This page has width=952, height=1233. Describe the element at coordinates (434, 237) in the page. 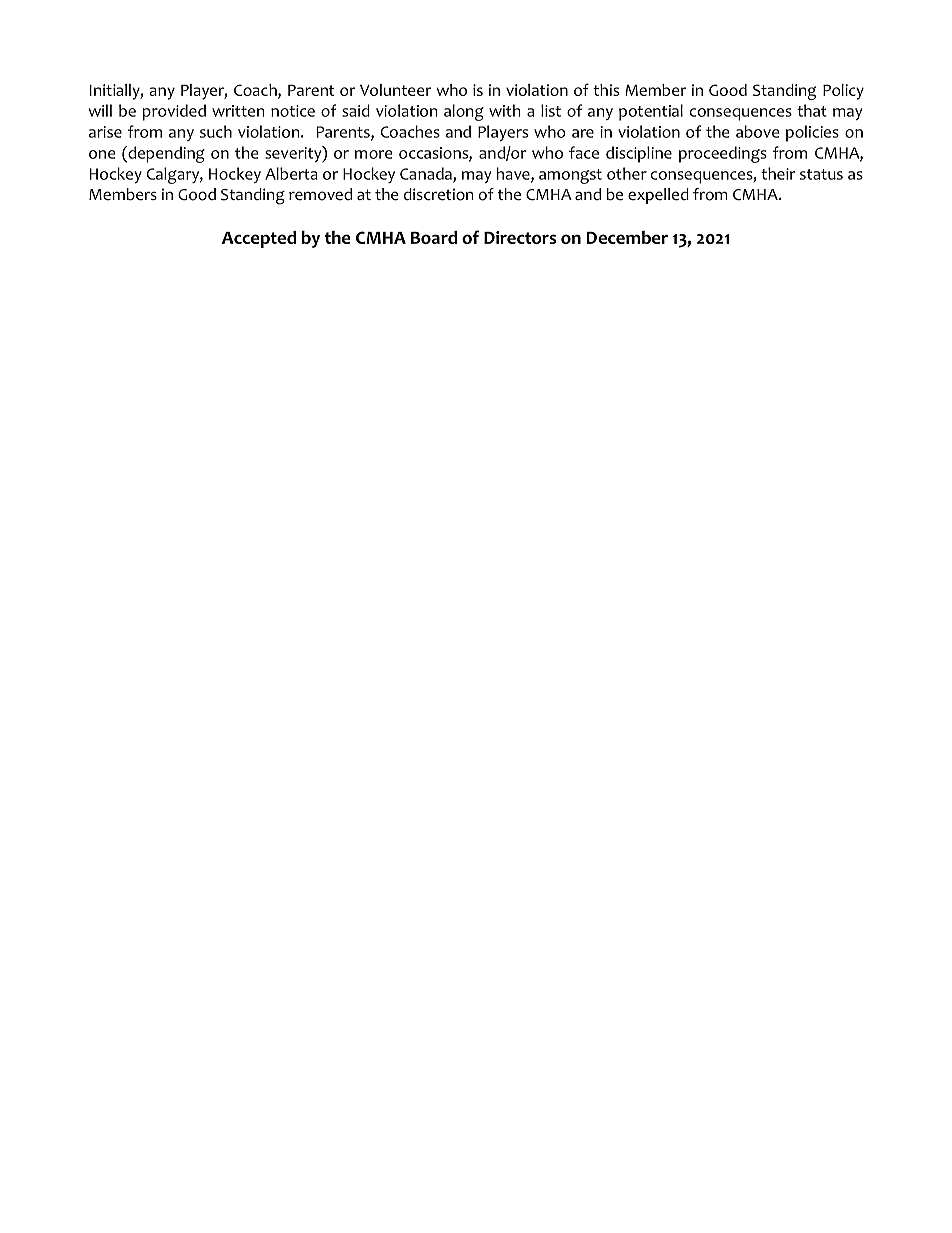

I see `Board` at that location.
